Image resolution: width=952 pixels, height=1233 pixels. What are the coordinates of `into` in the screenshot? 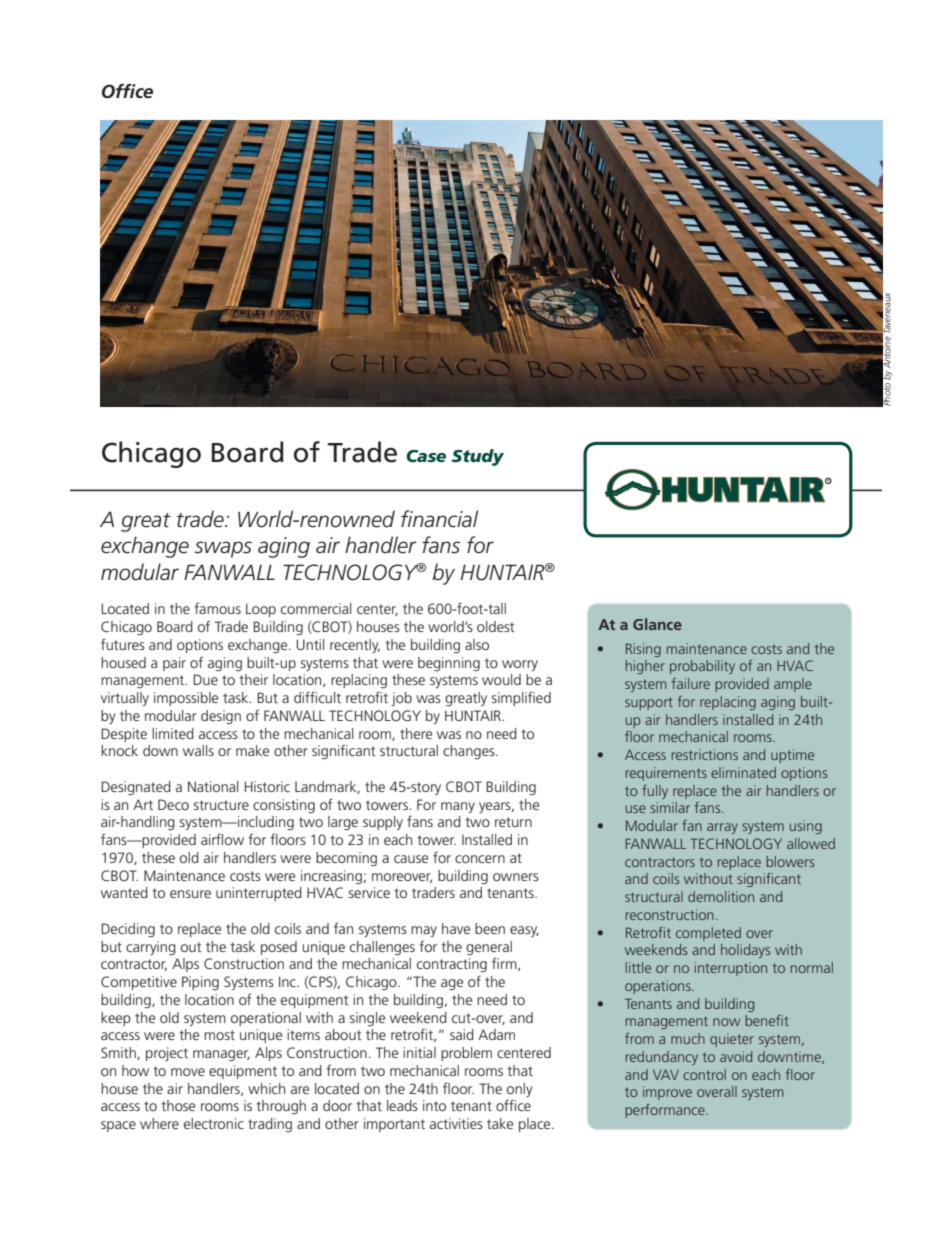 It's located at (434, 1105).
